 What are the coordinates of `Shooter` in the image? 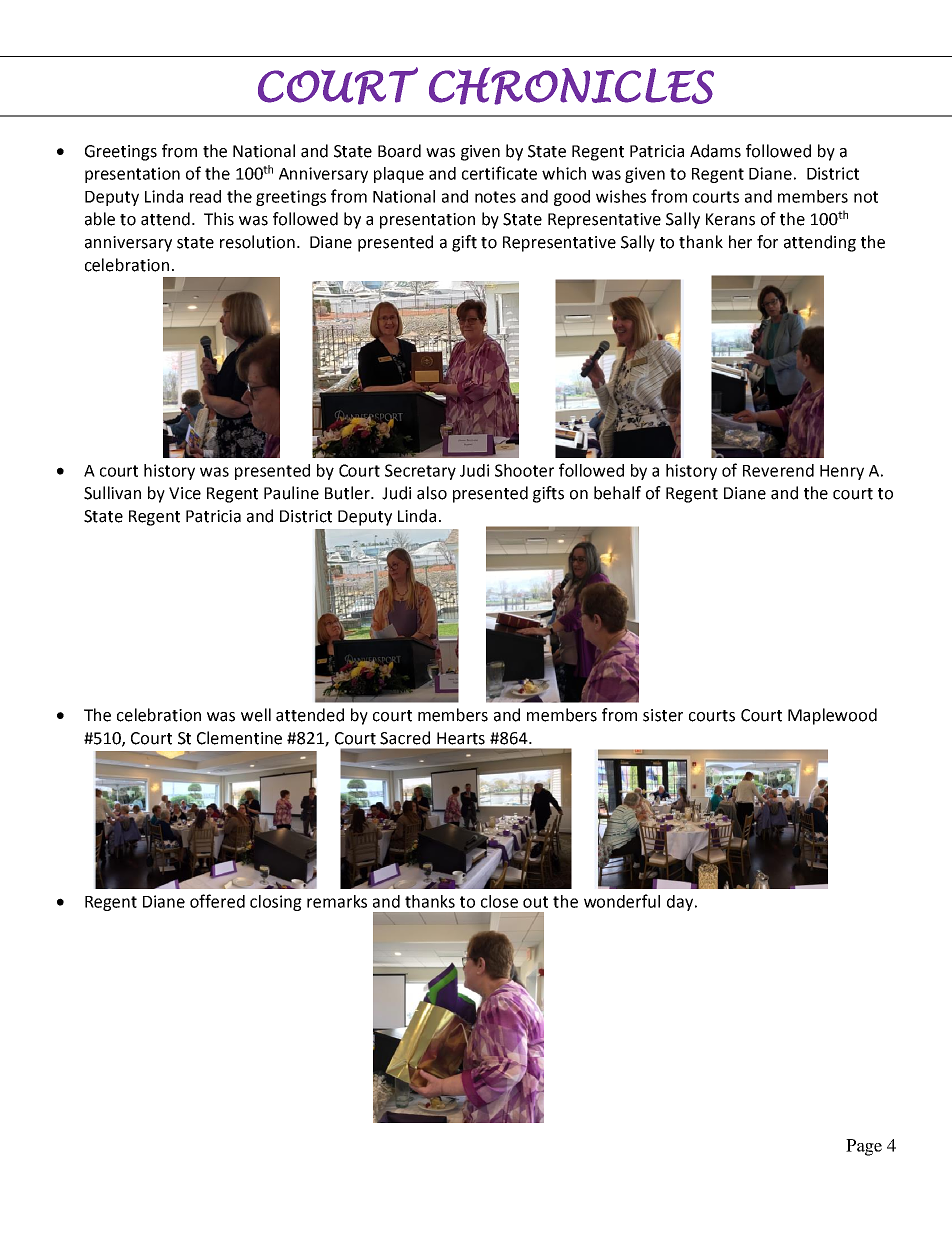 It's located at (524, 470).
